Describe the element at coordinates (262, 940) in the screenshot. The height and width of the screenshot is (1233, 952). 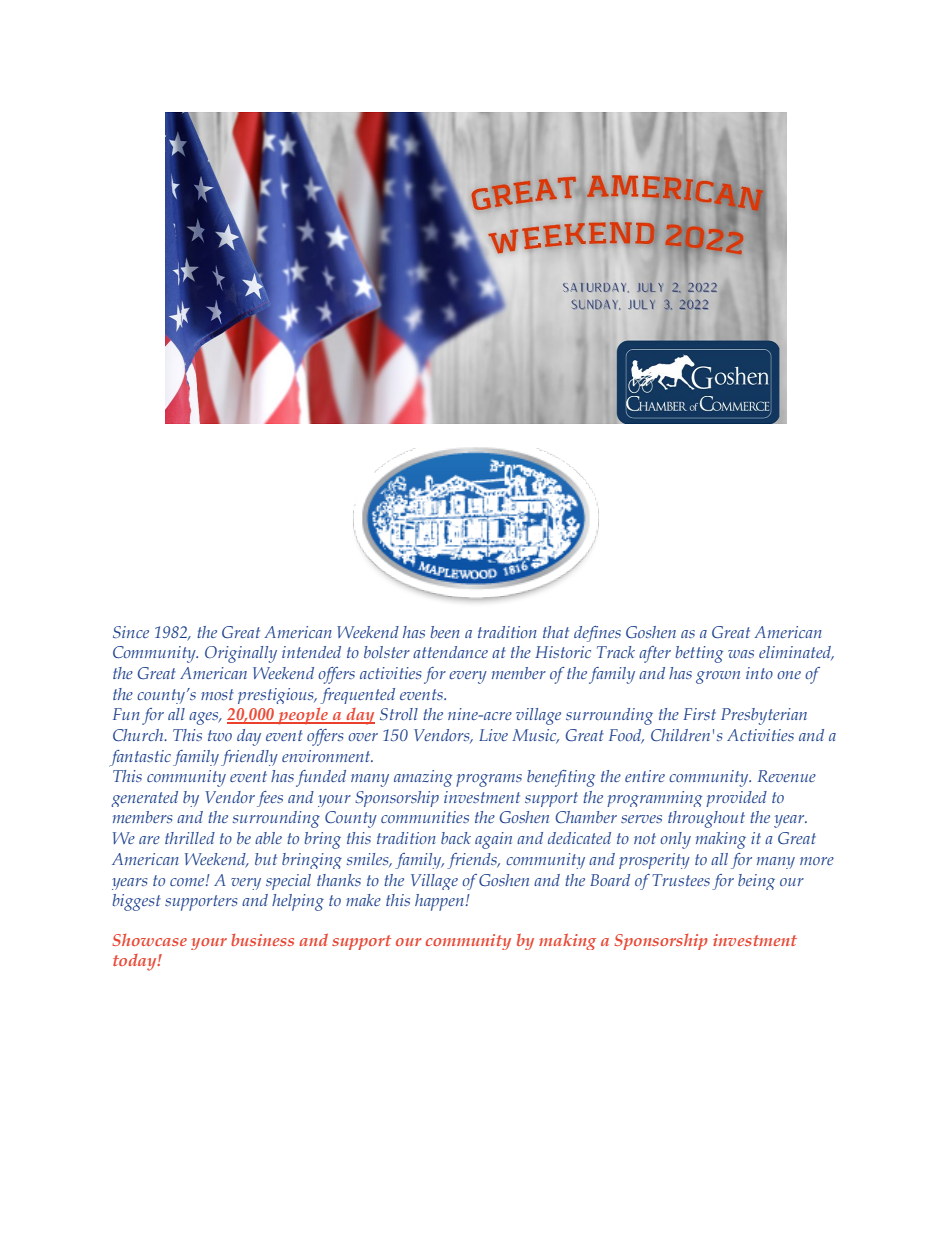
I see `business` at that location.
